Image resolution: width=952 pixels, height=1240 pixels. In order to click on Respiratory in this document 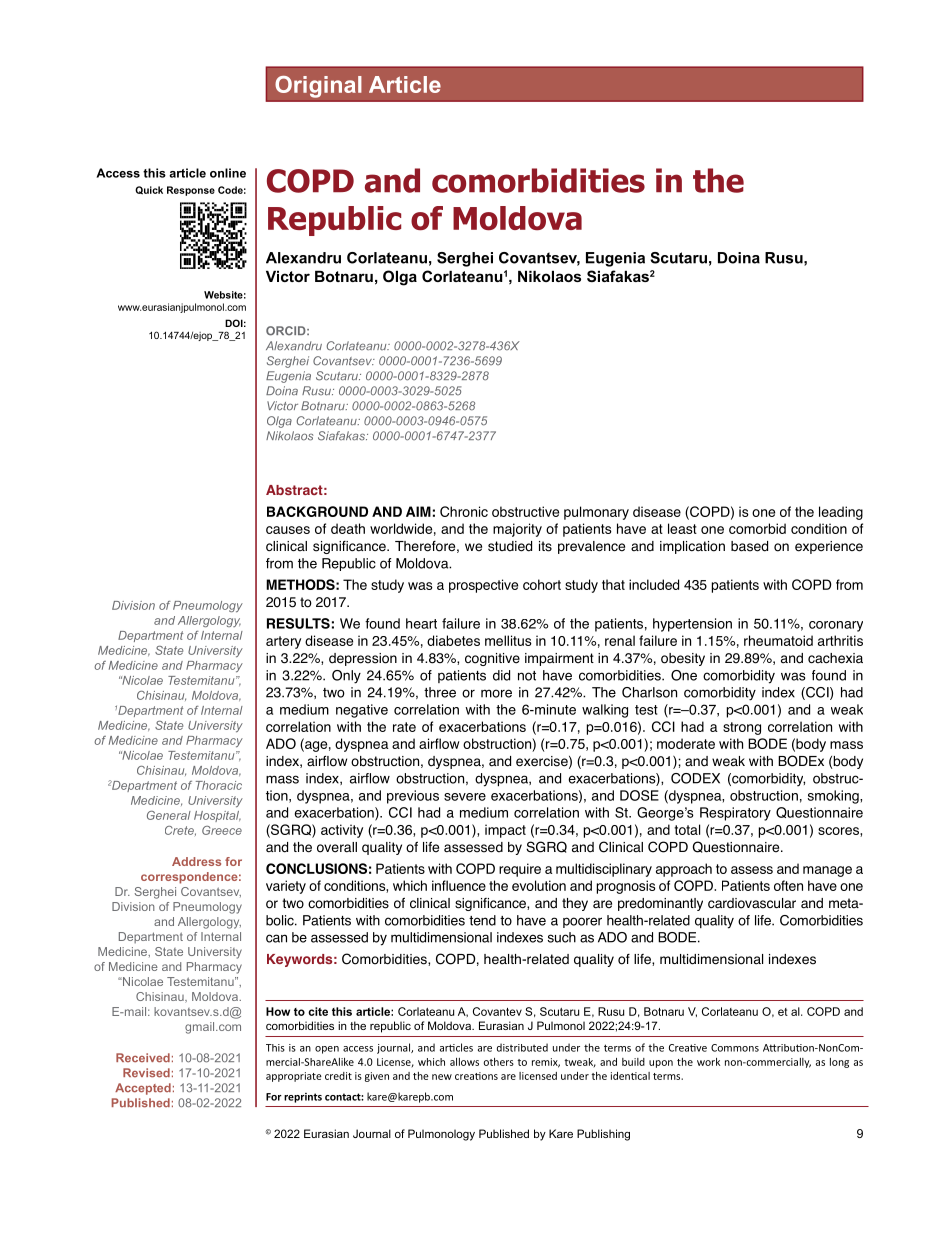, I will do `click(735, 814)`.
